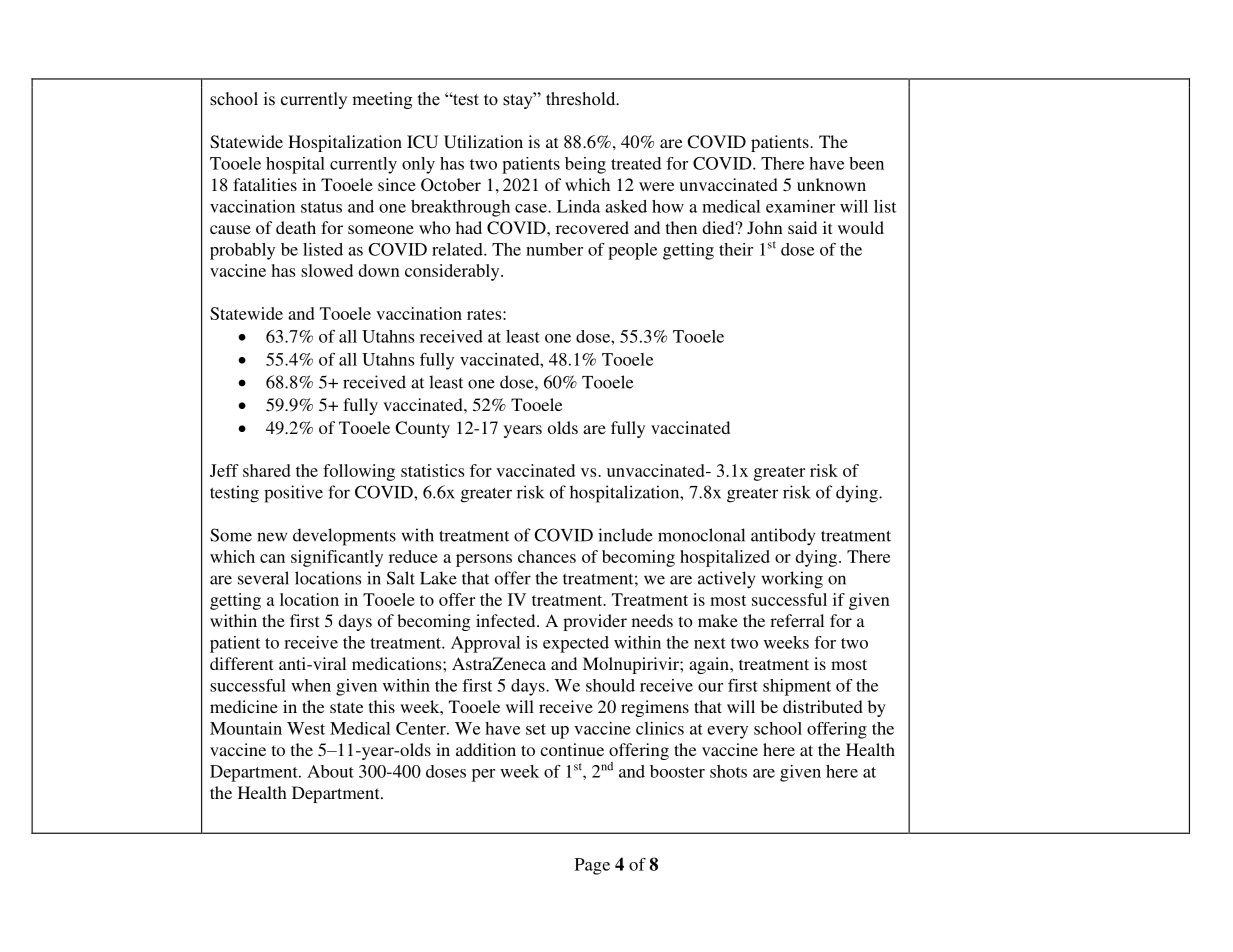 This screenshot has width=1233, height=952. What do you see at coordinates (382, 100) in the screenshot?
I see `meeting` at bounding box center [382, 100].
